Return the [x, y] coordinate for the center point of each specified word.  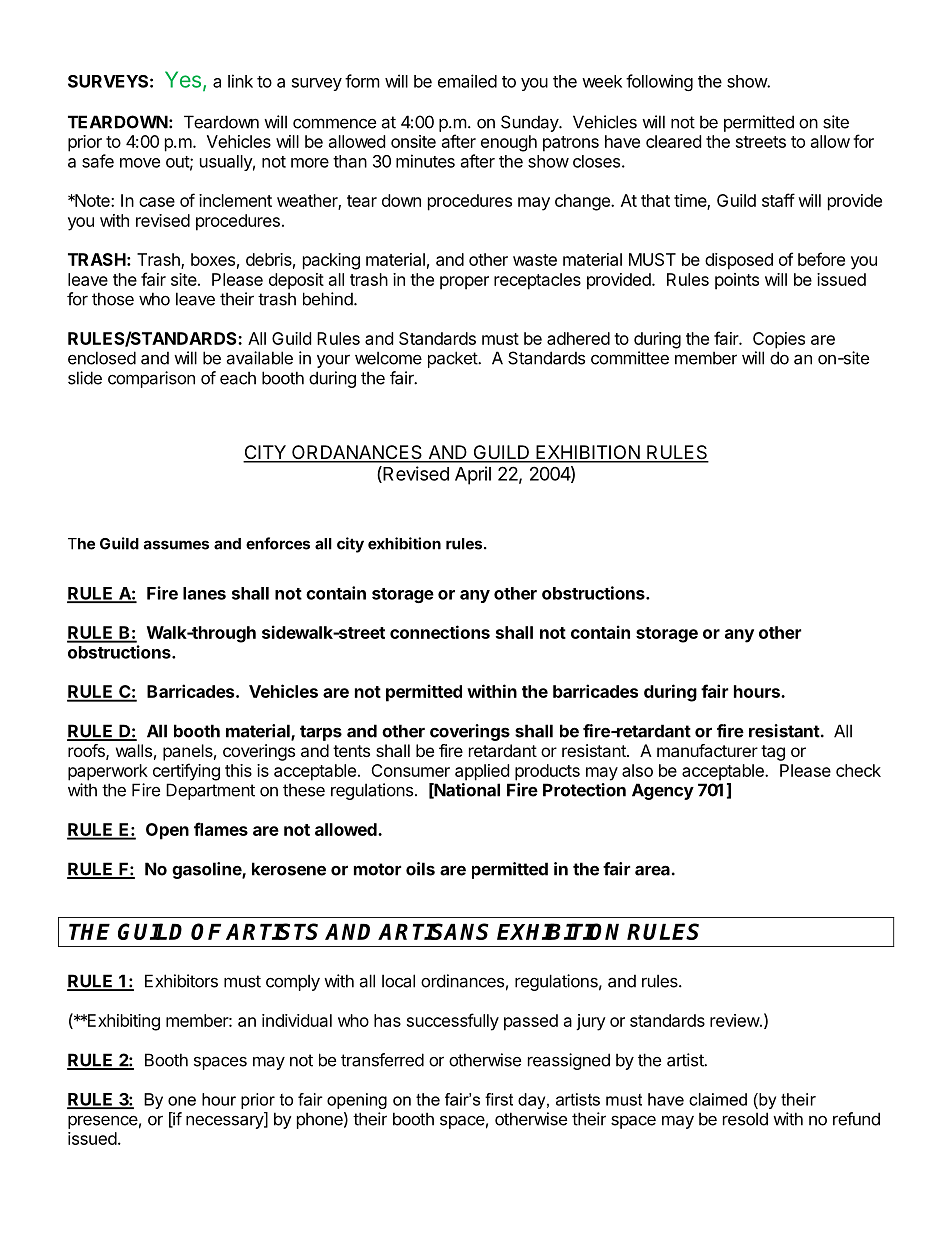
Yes [183, 79]
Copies [779, 340]
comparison [151, 379]
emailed [467, 81]
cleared [673, 141]
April [473, 475]
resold [745, 1119]
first [499, 1099]
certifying [186, 772]
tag [773, 753]
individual [297, 1020]
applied [482, 772]
